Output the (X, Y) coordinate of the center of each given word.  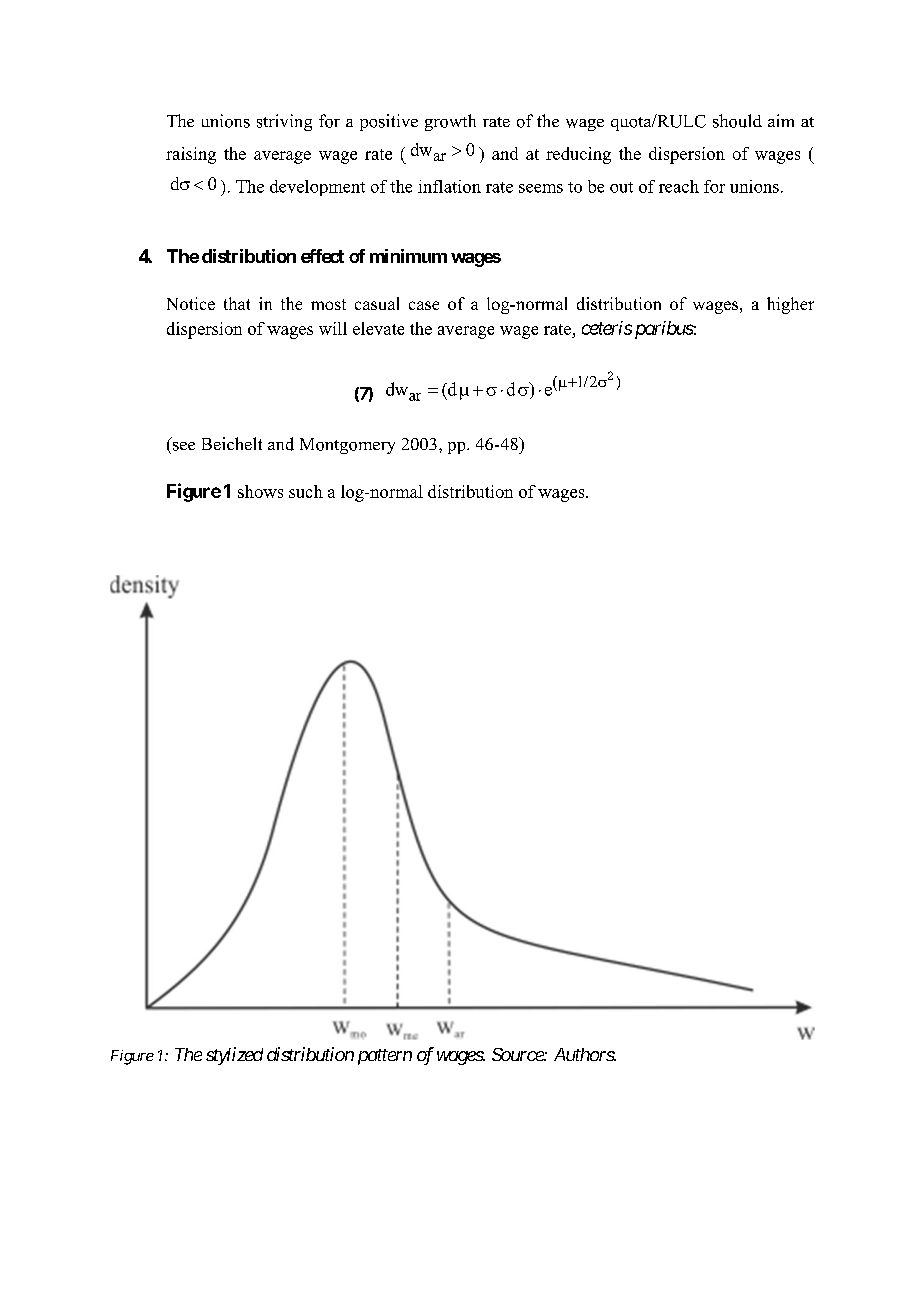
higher (790, 305)
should (737, 121)
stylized (234, 1056)
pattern (385, 1057)
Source (518, 1054)
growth (450, 122)
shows (260, 491)
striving (284, 122)
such (306, 491)
